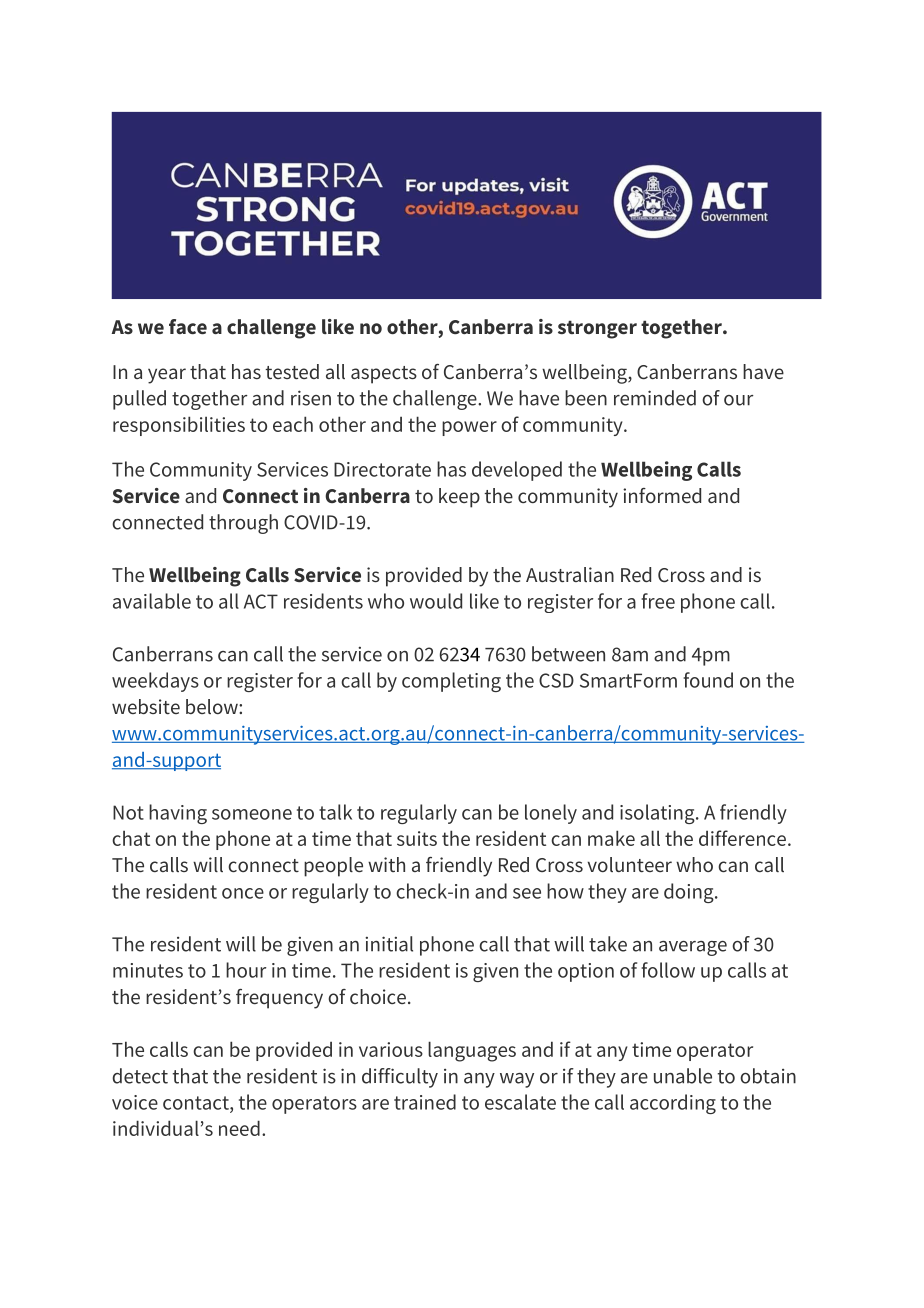 The width and height of the image is (924, 1308). I want to click on available, so click(152, 601).
